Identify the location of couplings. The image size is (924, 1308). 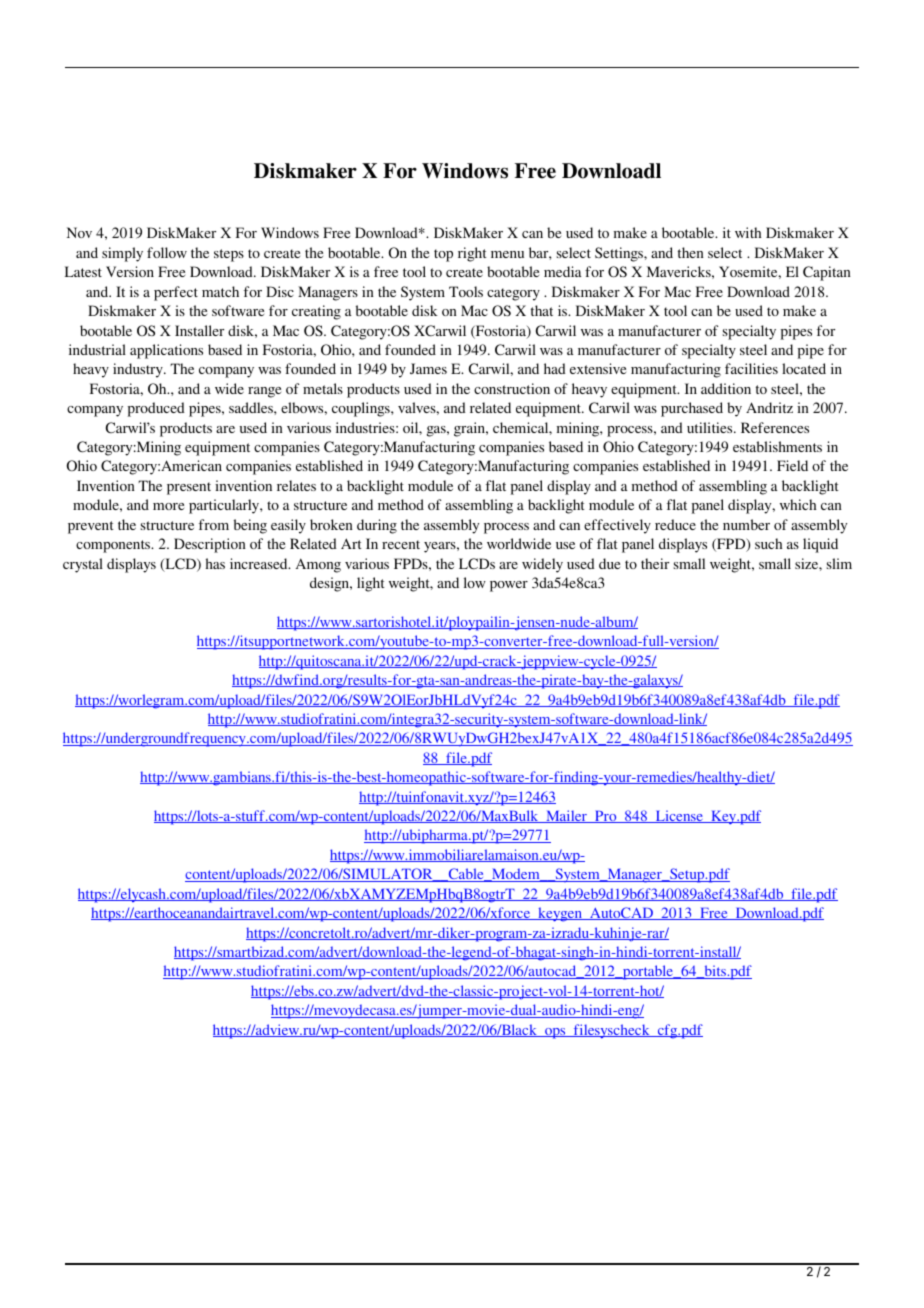
(362, 409).
